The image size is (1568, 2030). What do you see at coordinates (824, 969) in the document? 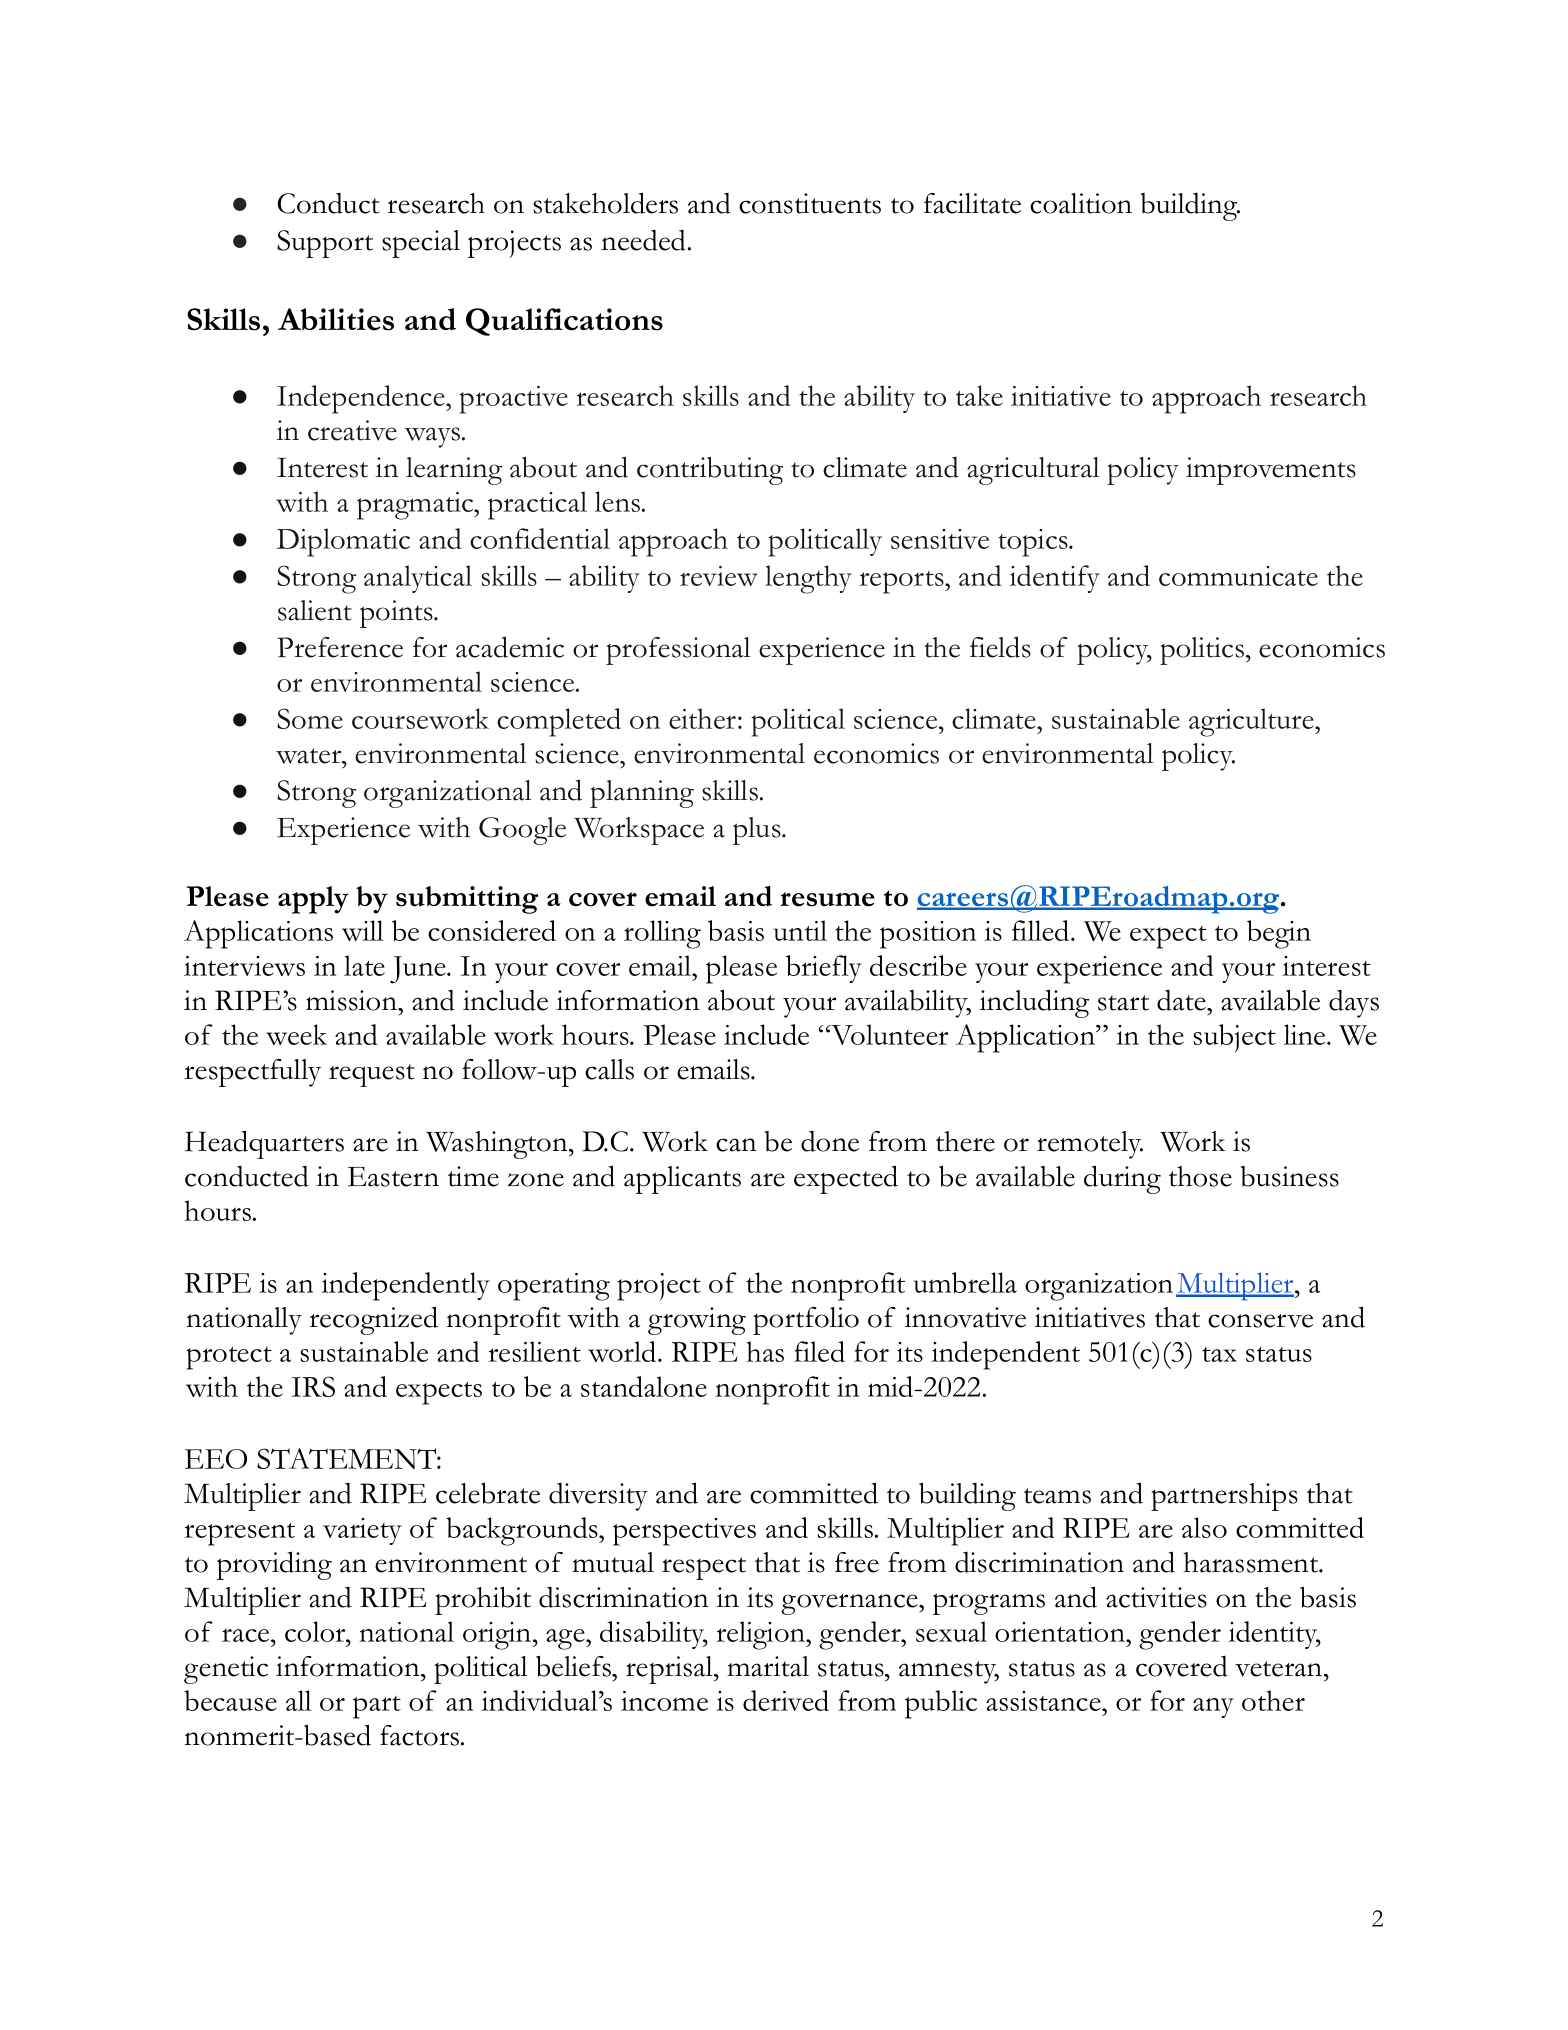
I see `briefly` at bounding box center [824, 969].
